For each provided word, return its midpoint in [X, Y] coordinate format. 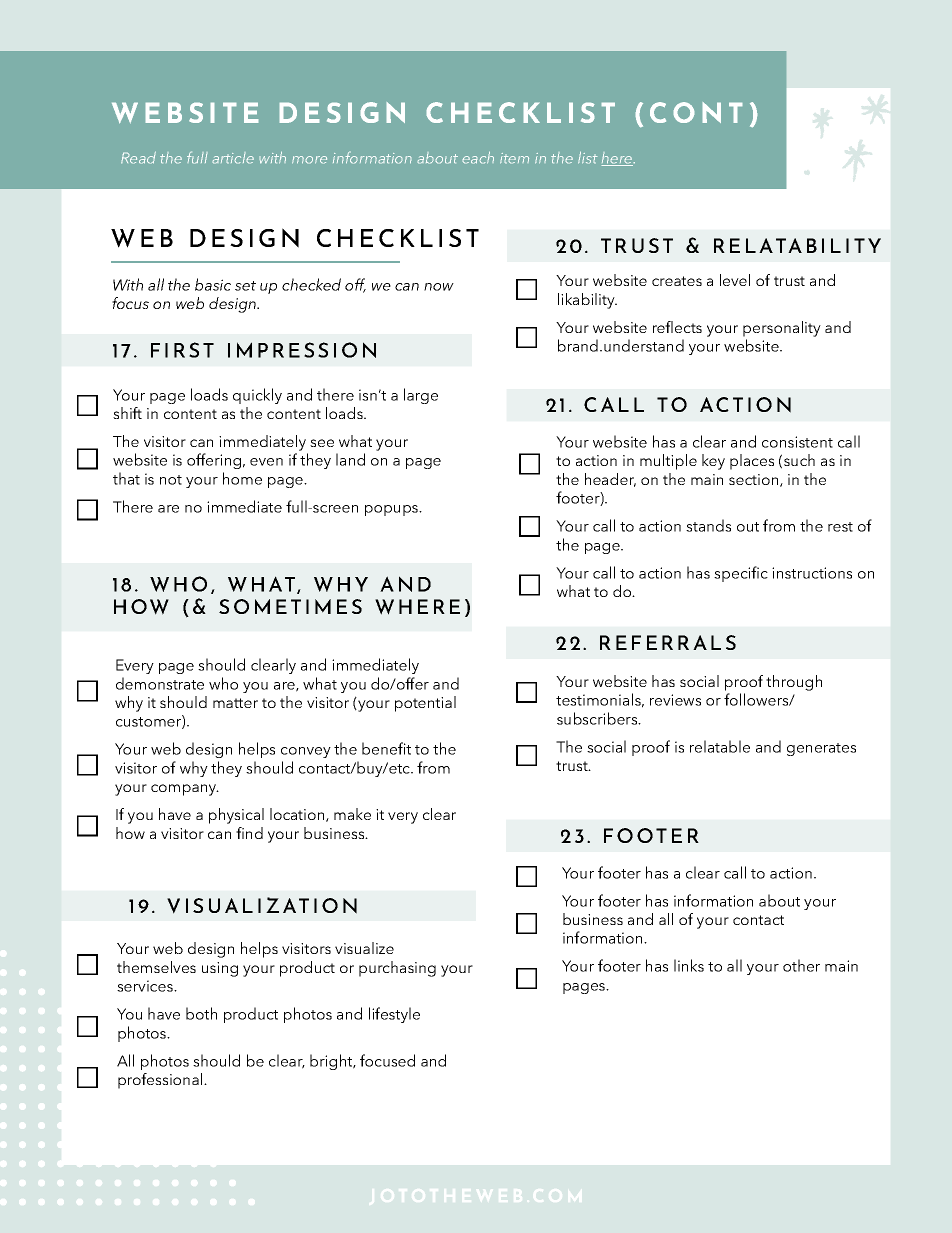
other [801, 965]
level [735, 280]
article [233, 158]
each [478, 157]
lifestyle [394, 1015]
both [201, 1013]
